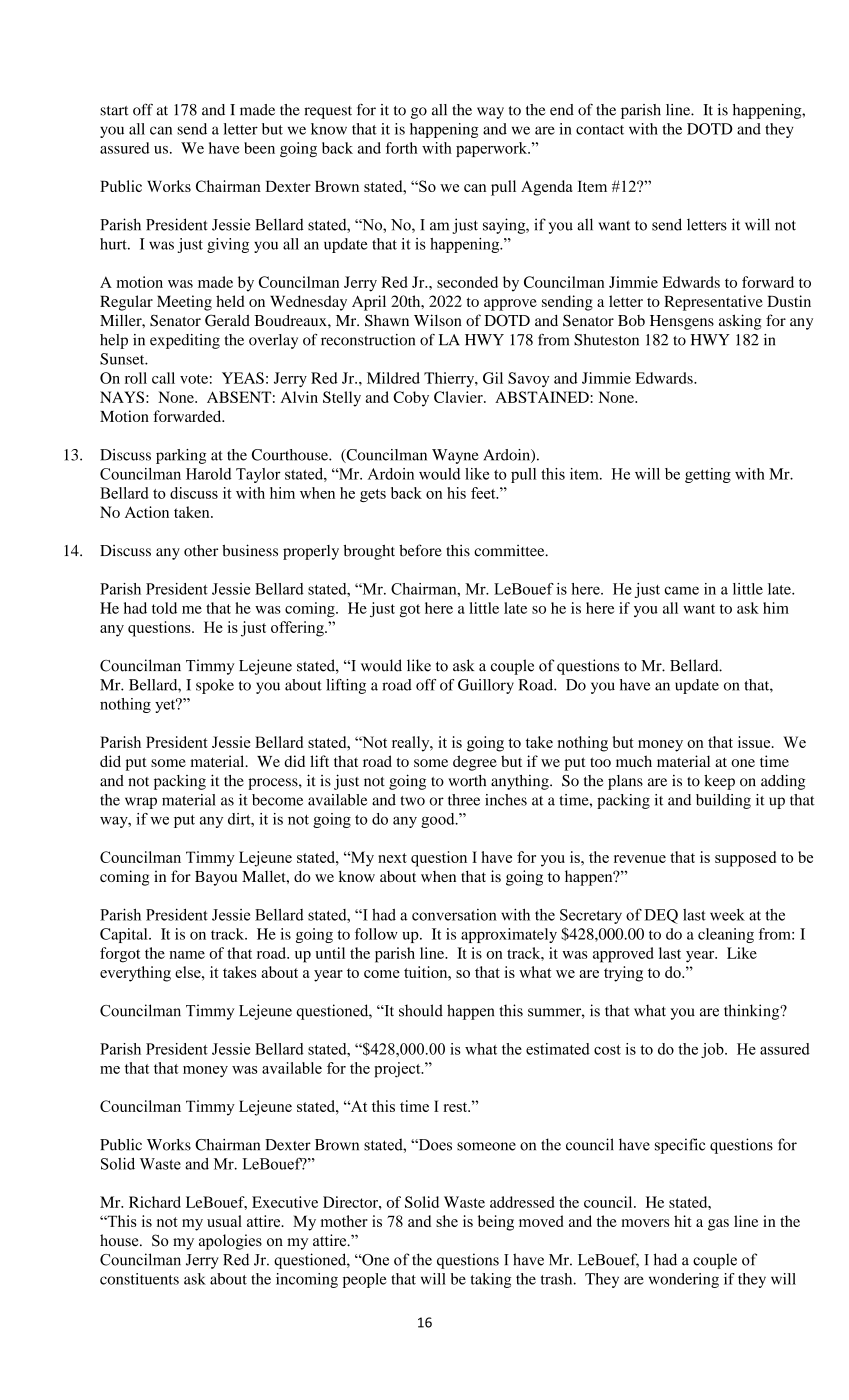 The width and height of the document is (849, 1400). What do you see at coordinates (493, 149) in the document?
I see `paperwork` at bounding box center [493, 149].
